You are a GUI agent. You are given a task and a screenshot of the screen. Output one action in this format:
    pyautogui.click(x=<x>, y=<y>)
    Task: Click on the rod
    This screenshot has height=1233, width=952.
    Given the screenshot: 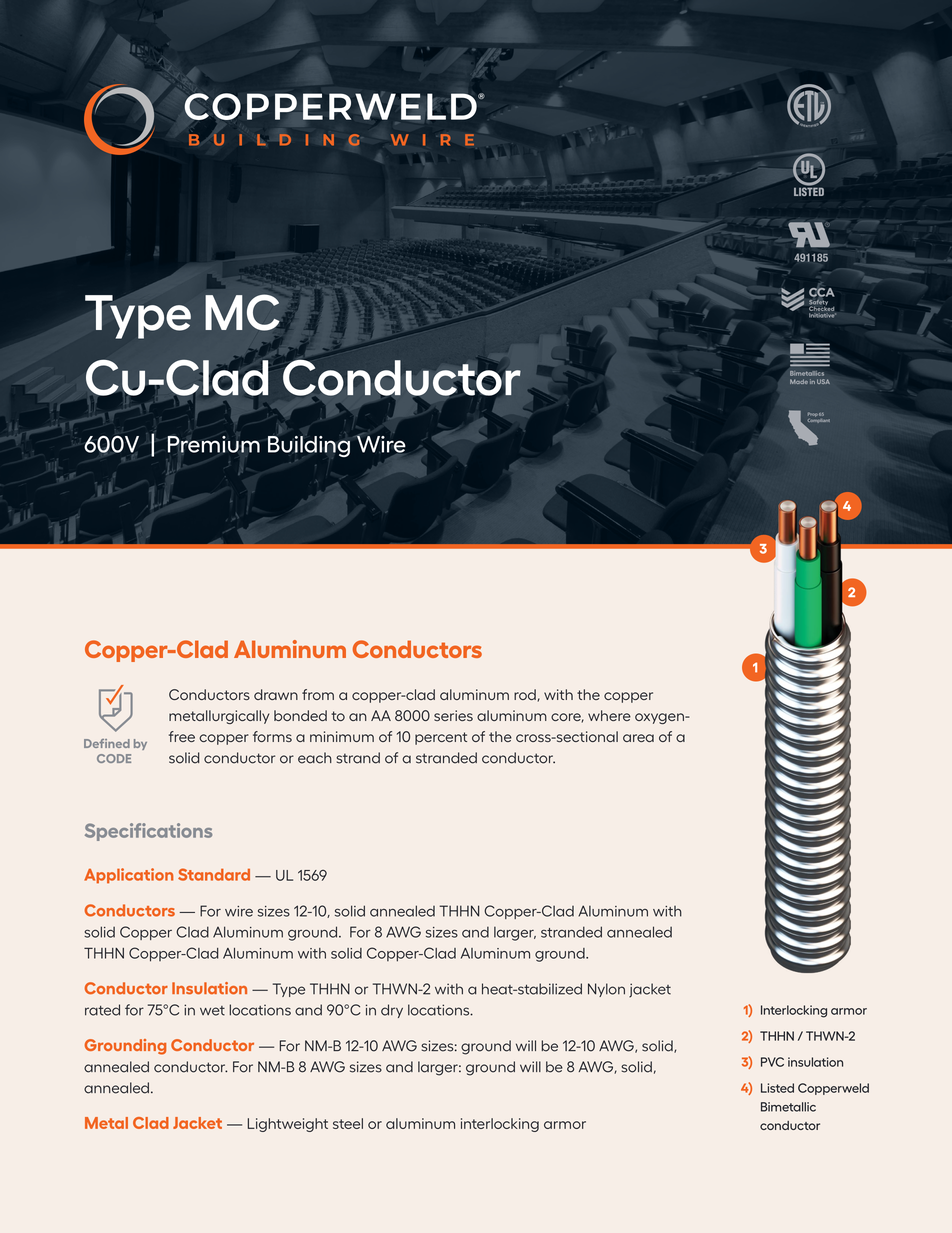 What is the action you would take?
    pyautogui.click(x=525, y=694)
